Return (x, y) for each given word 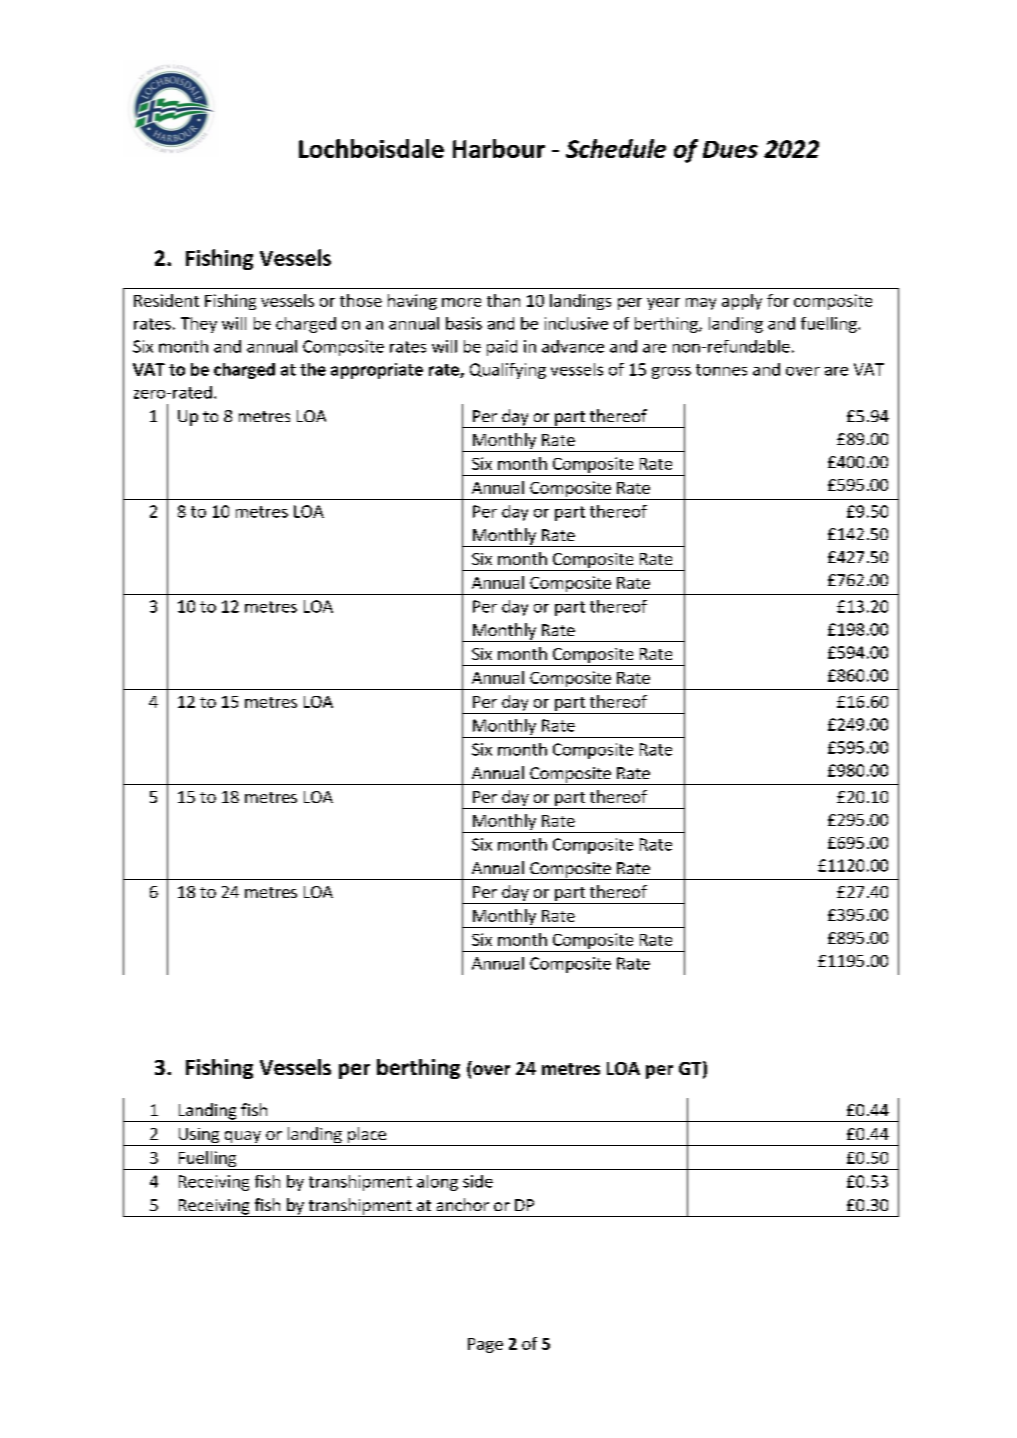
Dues (730, 149)
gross (671, 373)
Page (485, 1345)
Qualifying (508, 371)
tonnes (721, 370)
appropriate (377, 371)
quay (242, 1138)
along (437, 1183)
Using (199, 1137)
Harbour (499, 148)
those (361, 300)
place (367, 1136)
